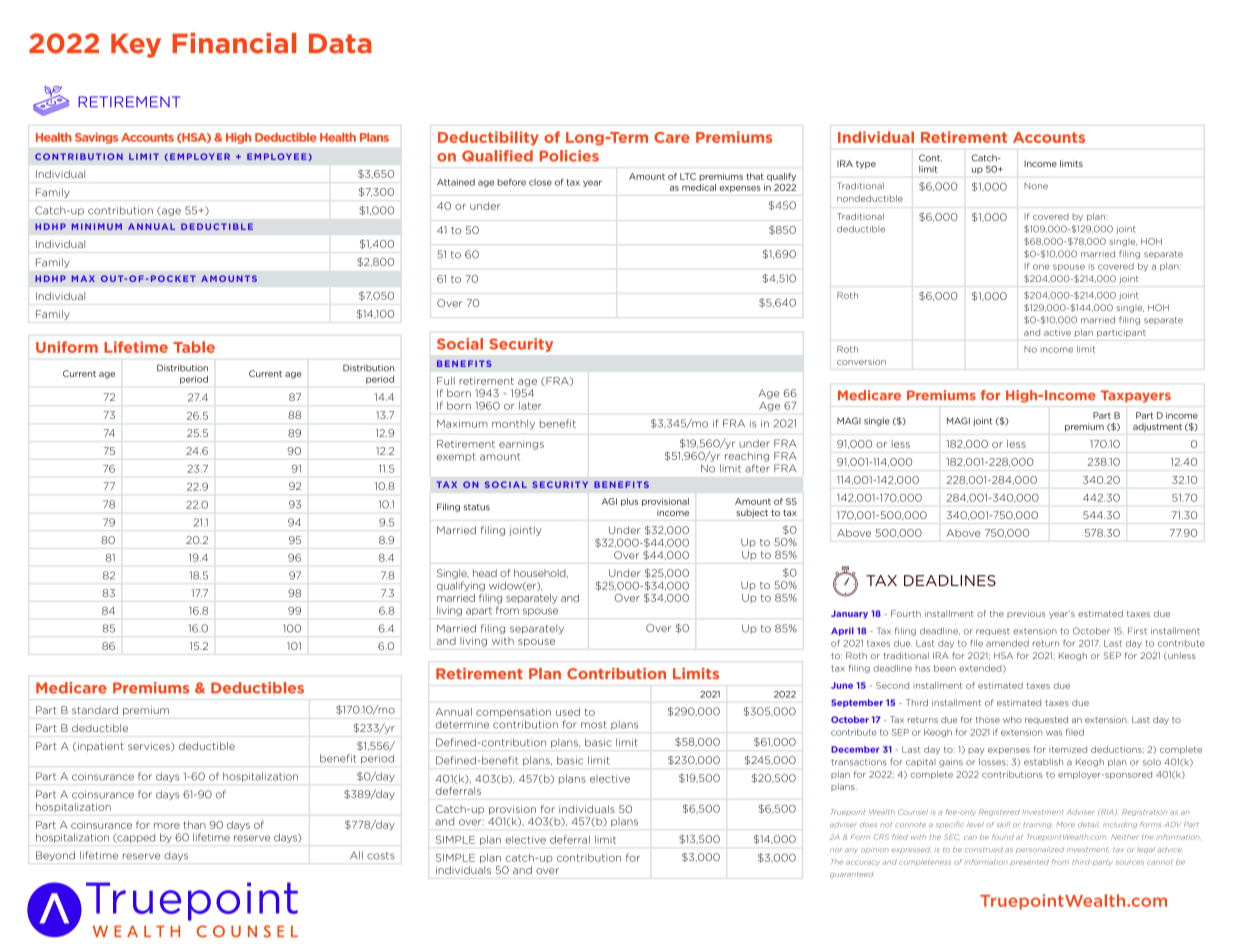 This screenshot has height=952, width=1233. I want to click on capped, so click(135, 838).
